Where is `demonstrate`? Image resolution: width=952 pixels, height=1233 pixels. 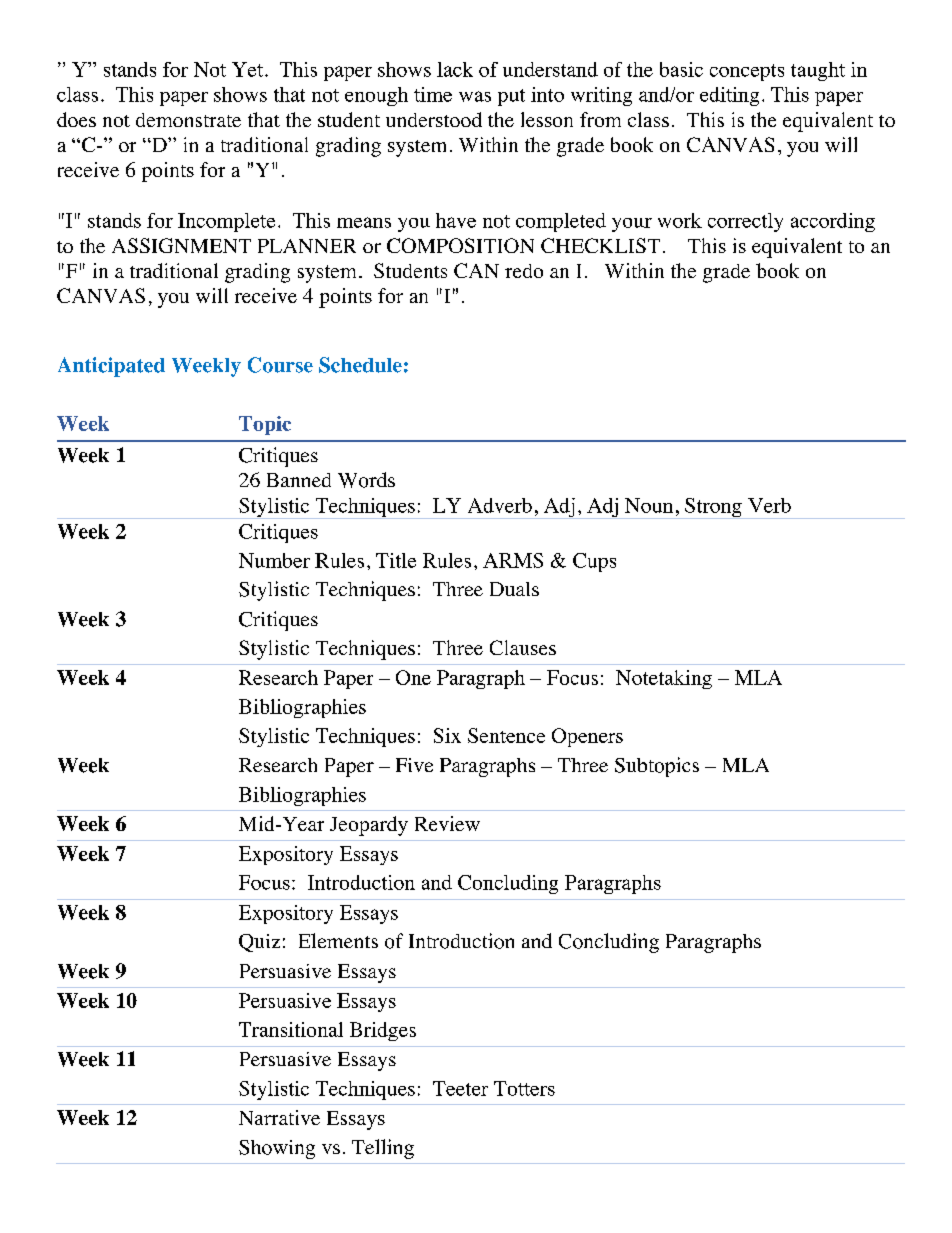
demonstrate is located at coordinates (188, 120).
